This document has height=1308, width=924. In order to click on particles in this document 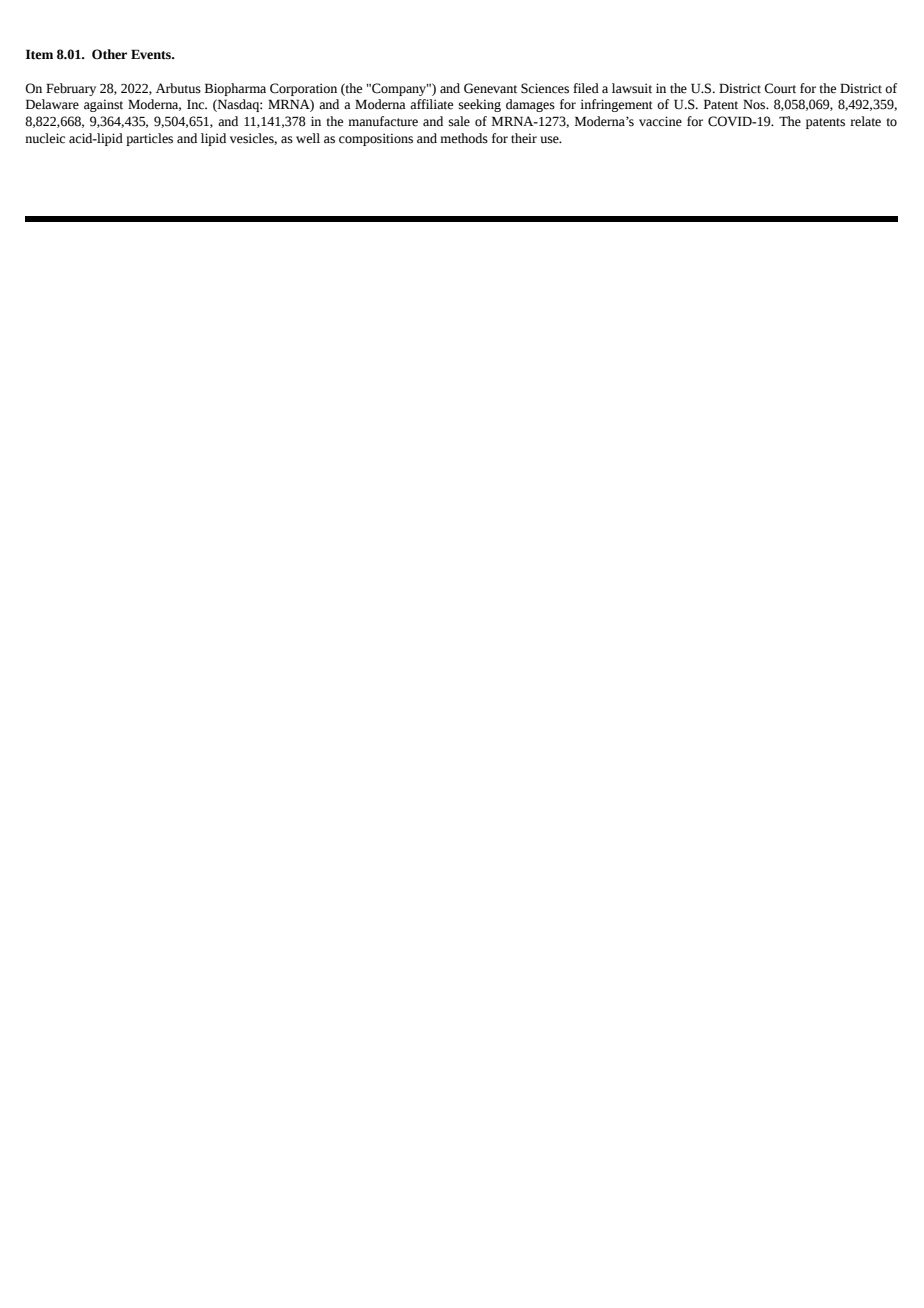, I will do `click(149, 139)`.
